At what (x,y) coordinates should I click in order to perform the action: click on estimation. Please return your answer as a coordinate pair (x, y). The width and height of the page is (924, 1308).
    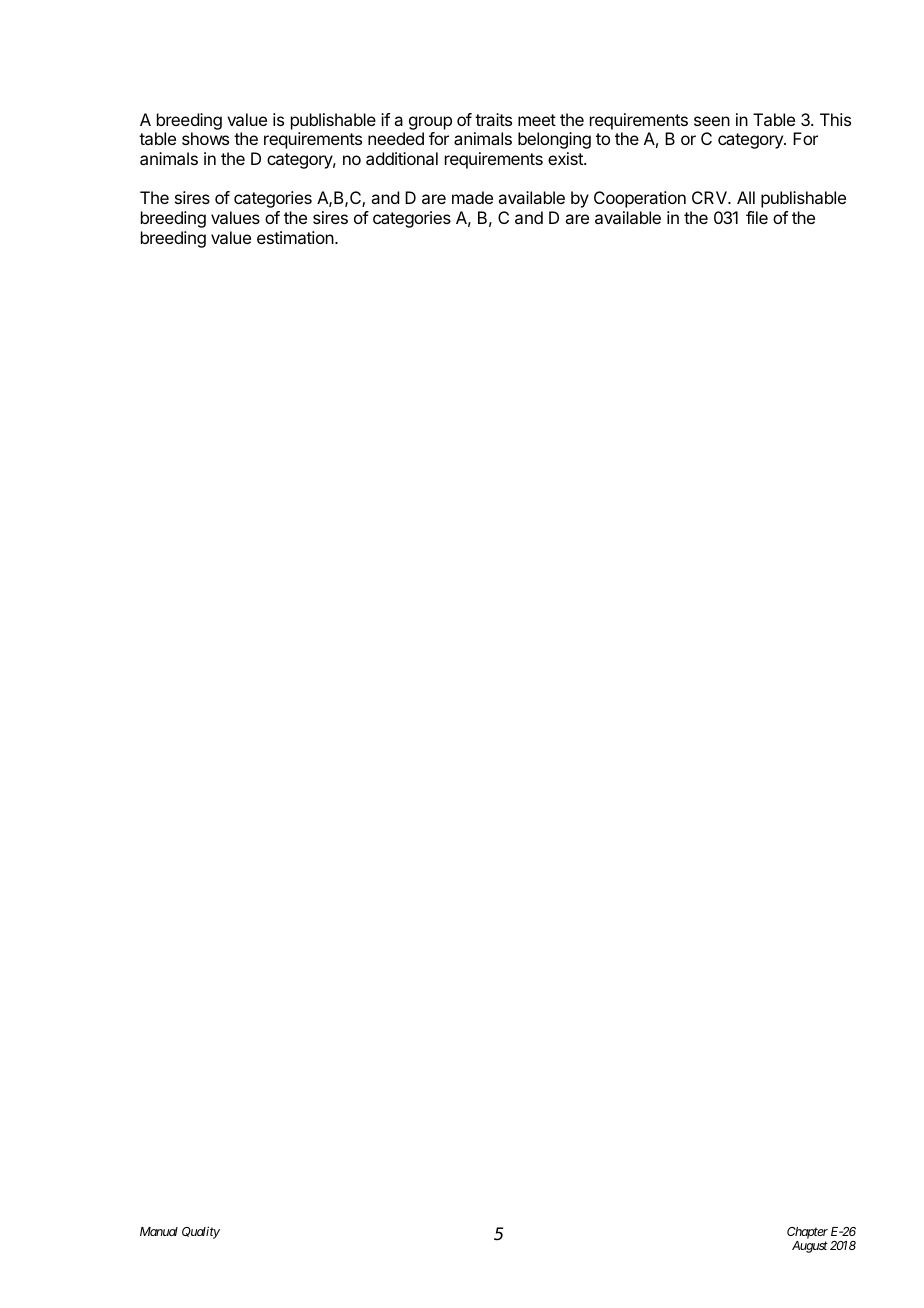
    Looking at the image, I should click on (296, 237).
